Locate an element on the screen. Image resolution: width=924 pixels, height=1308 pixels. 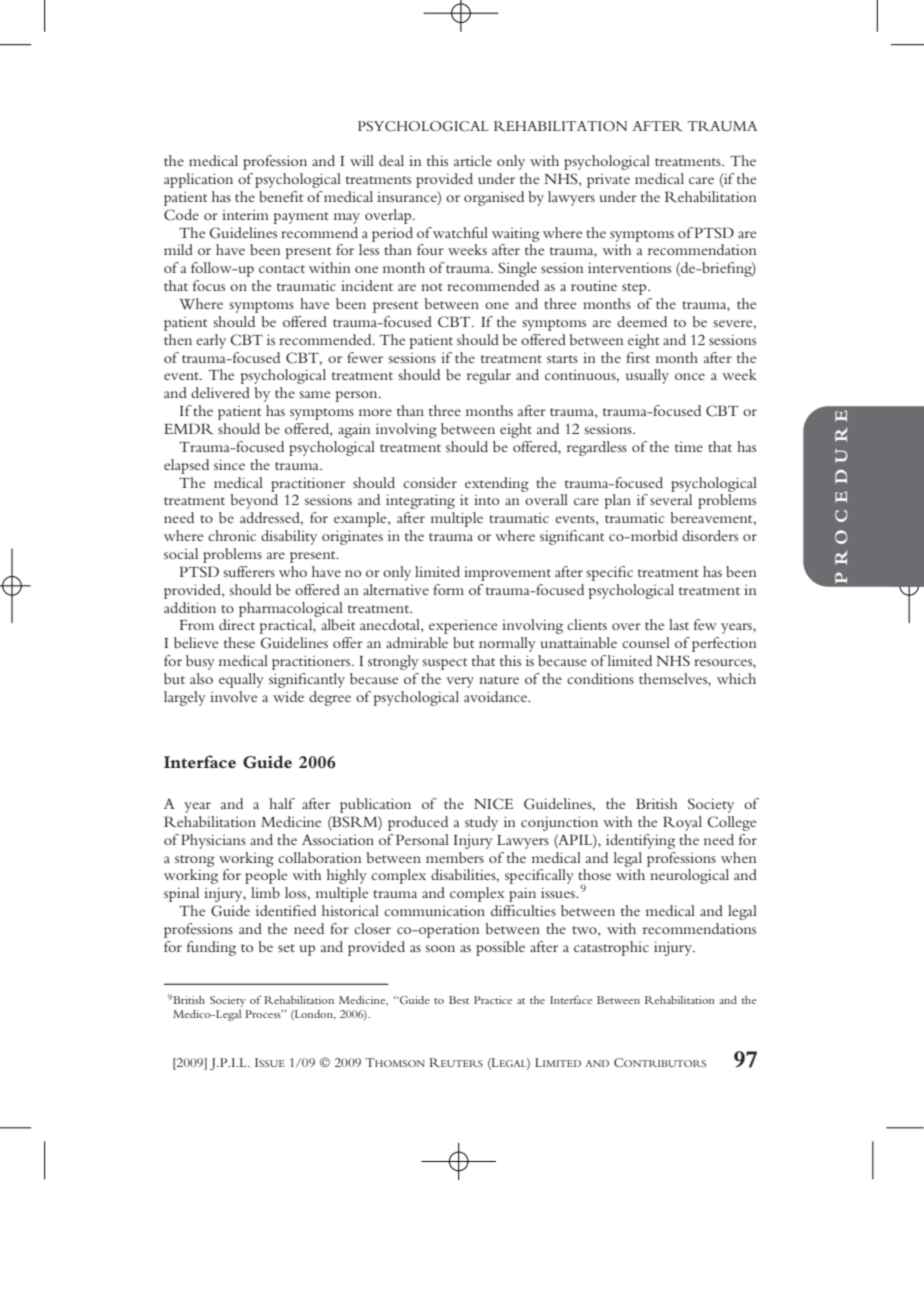
sufferers is located at coordinates (249, 571).
